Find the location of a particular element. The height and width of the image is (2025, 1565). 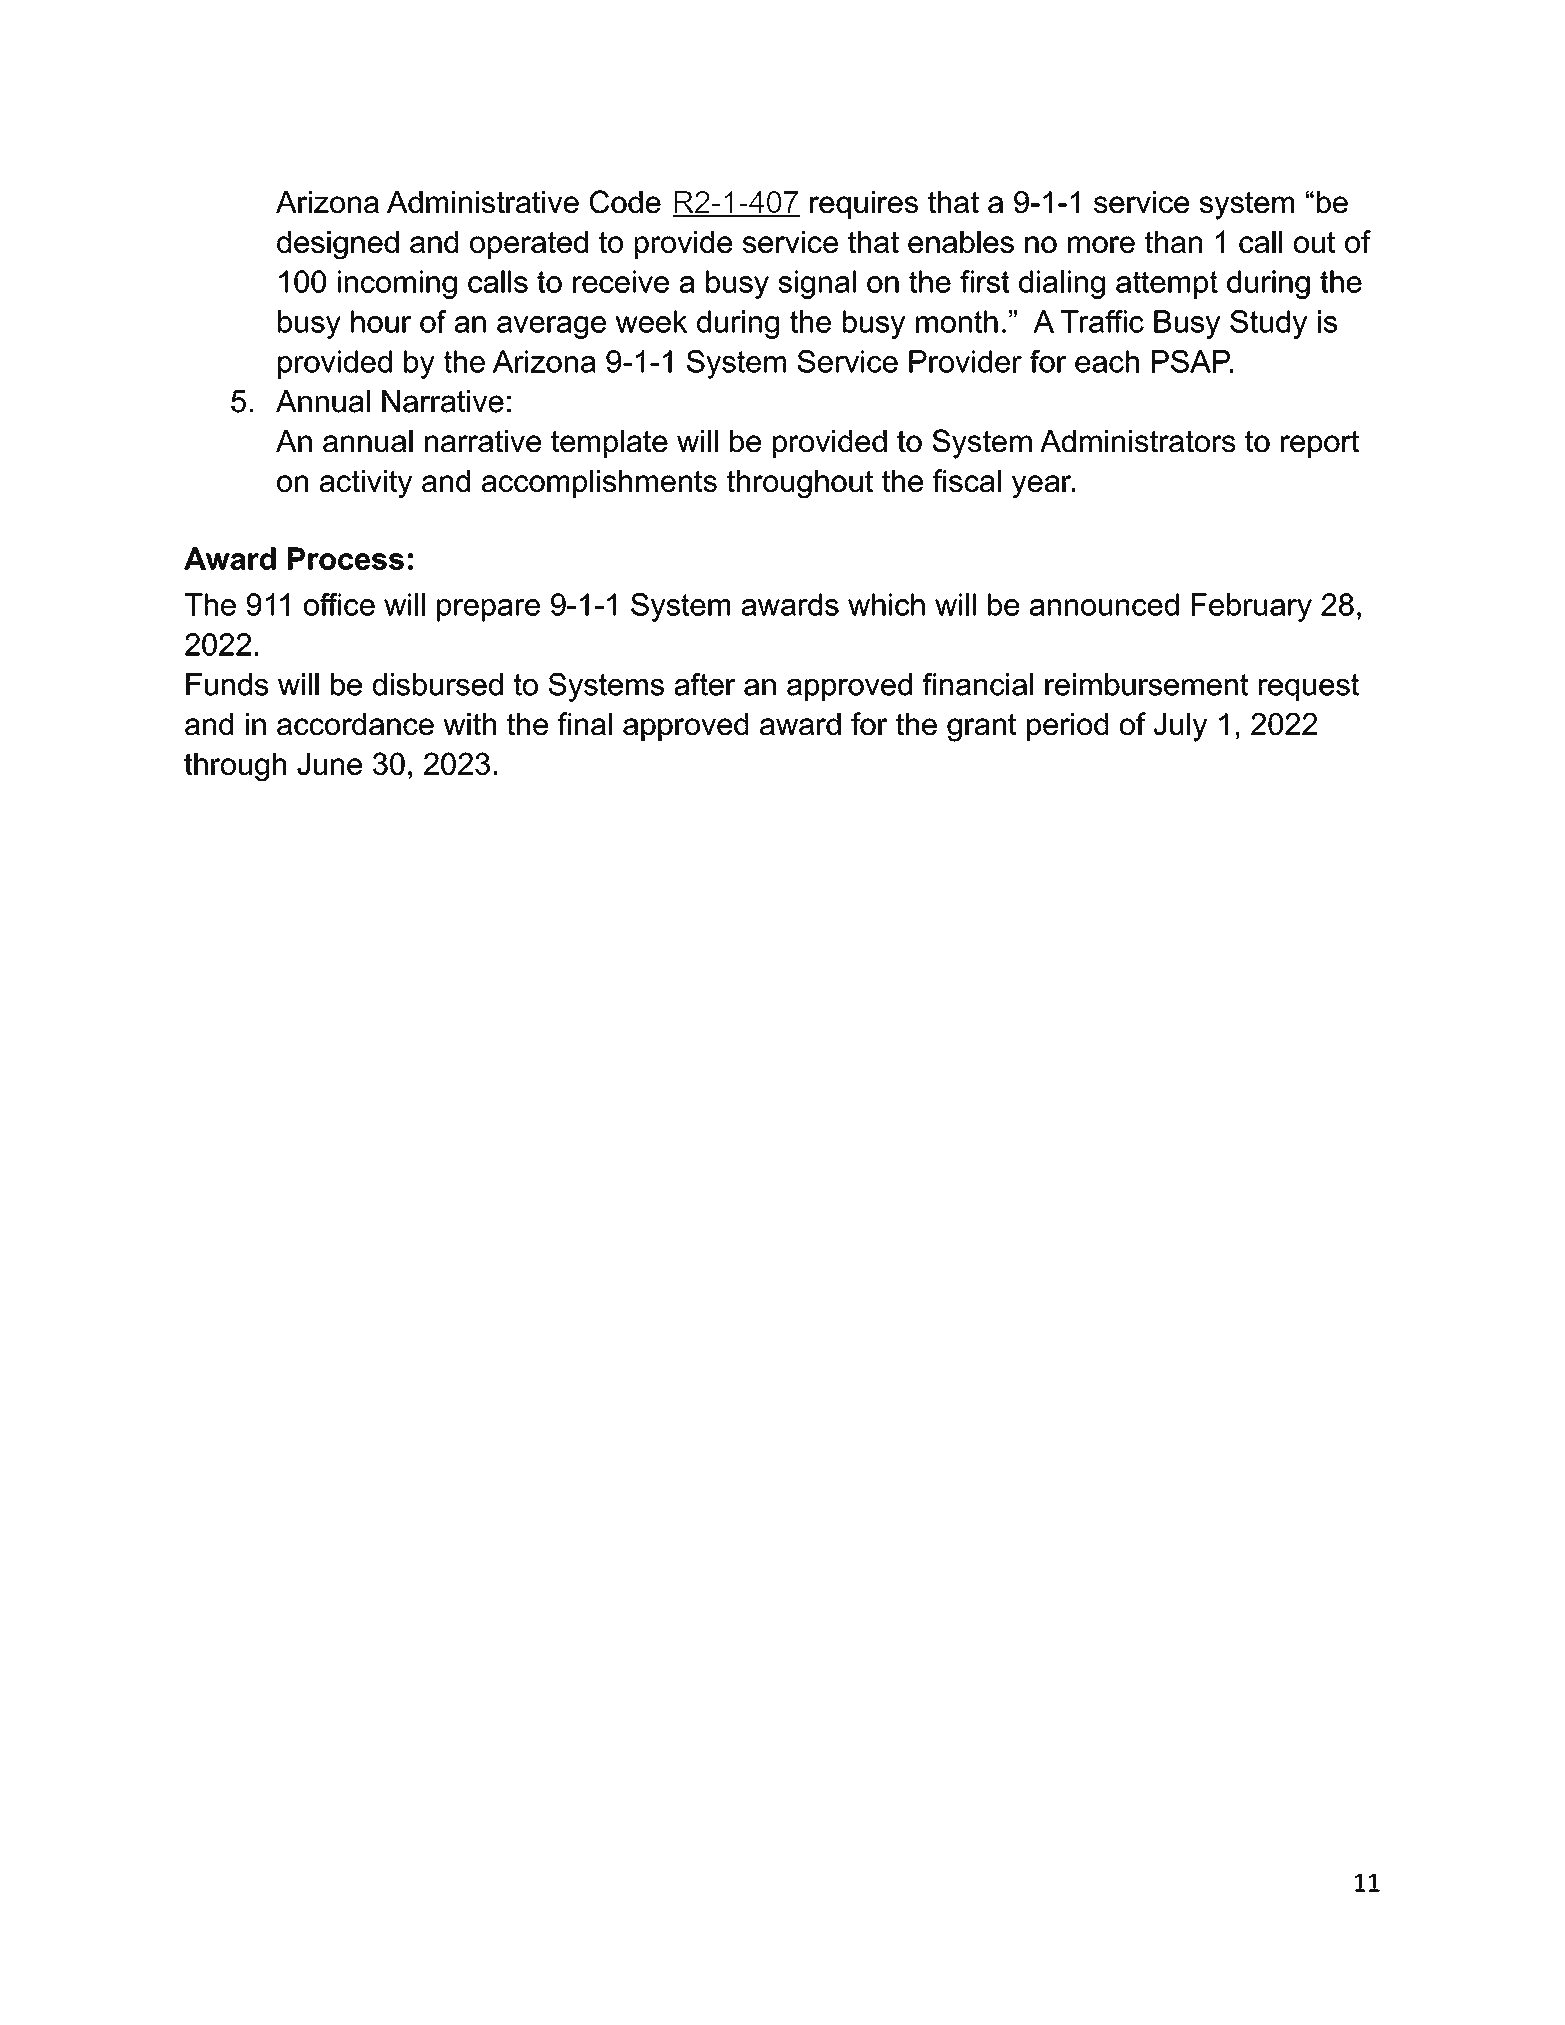

final is located at coordinates (585, 723).
